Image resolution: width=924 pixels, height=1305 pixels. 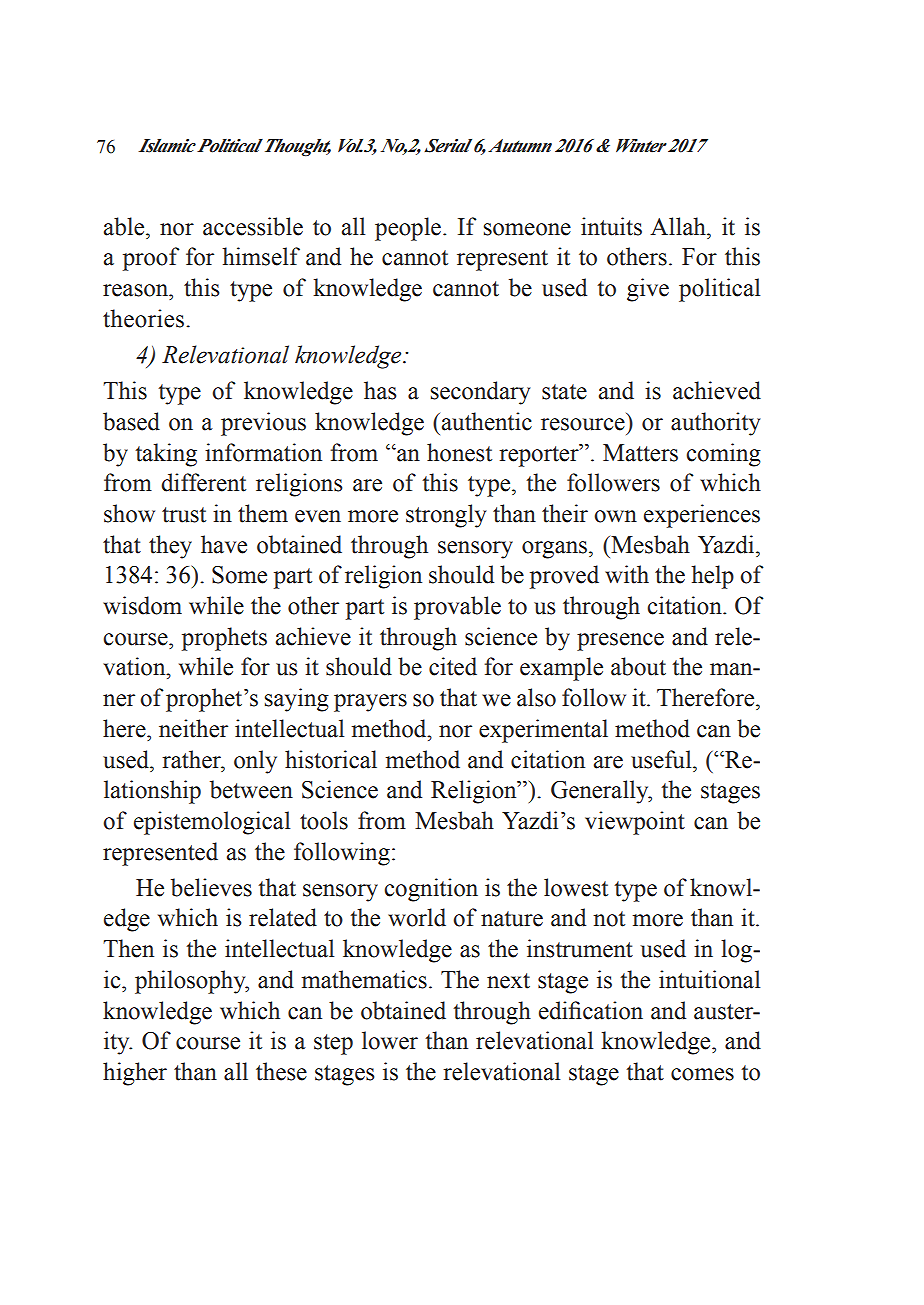 What do you see at coordinates (702, 1074) in the screenshot?
I see `comes` at bounding box center [702, 1074].
